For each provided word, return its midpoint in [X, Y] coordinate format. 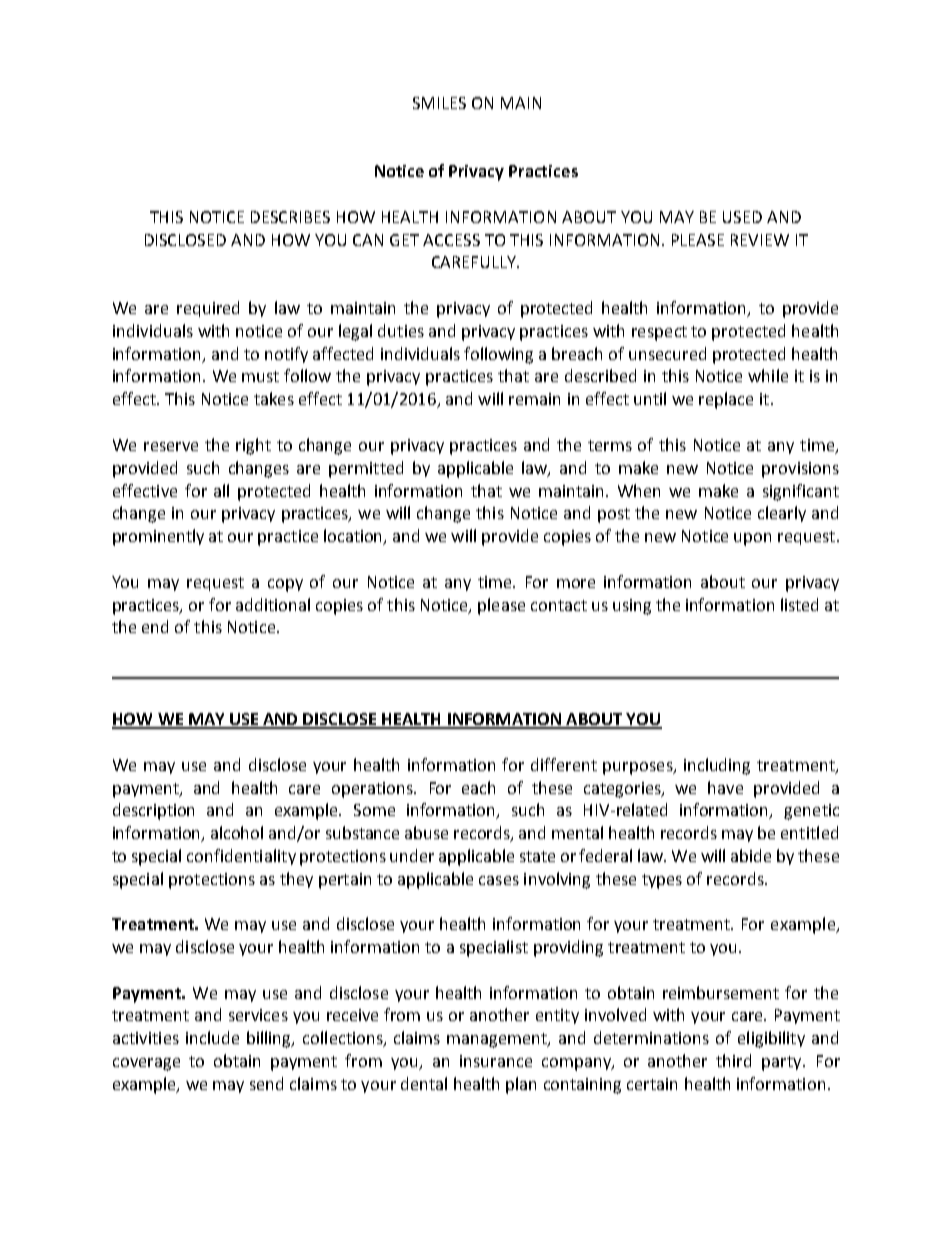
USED [742, 217]
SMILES [439, 103]
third [733, 1060]
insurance [496, 1061]
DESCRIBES [290, 217]
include [212, 1037]
